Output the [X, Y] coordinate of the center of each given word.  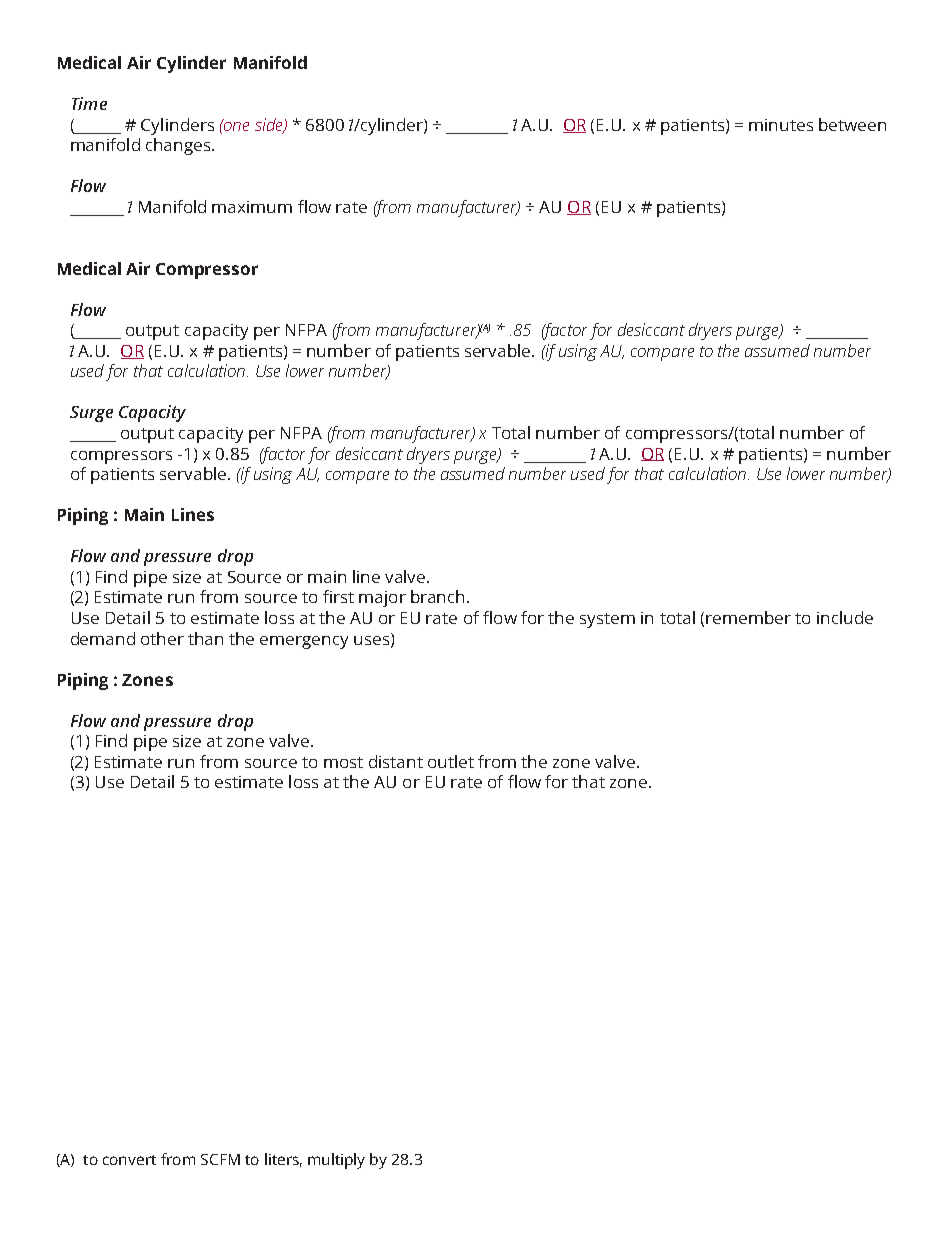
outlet [451, 761]
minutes [781, 125]
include [845, 617]
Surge [91, 414]
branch [437, 596]
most [343, 762]
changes [179, 146]
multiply [336, 1161]
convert [129, 1160]
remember [748, 617]
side [270, 125]
